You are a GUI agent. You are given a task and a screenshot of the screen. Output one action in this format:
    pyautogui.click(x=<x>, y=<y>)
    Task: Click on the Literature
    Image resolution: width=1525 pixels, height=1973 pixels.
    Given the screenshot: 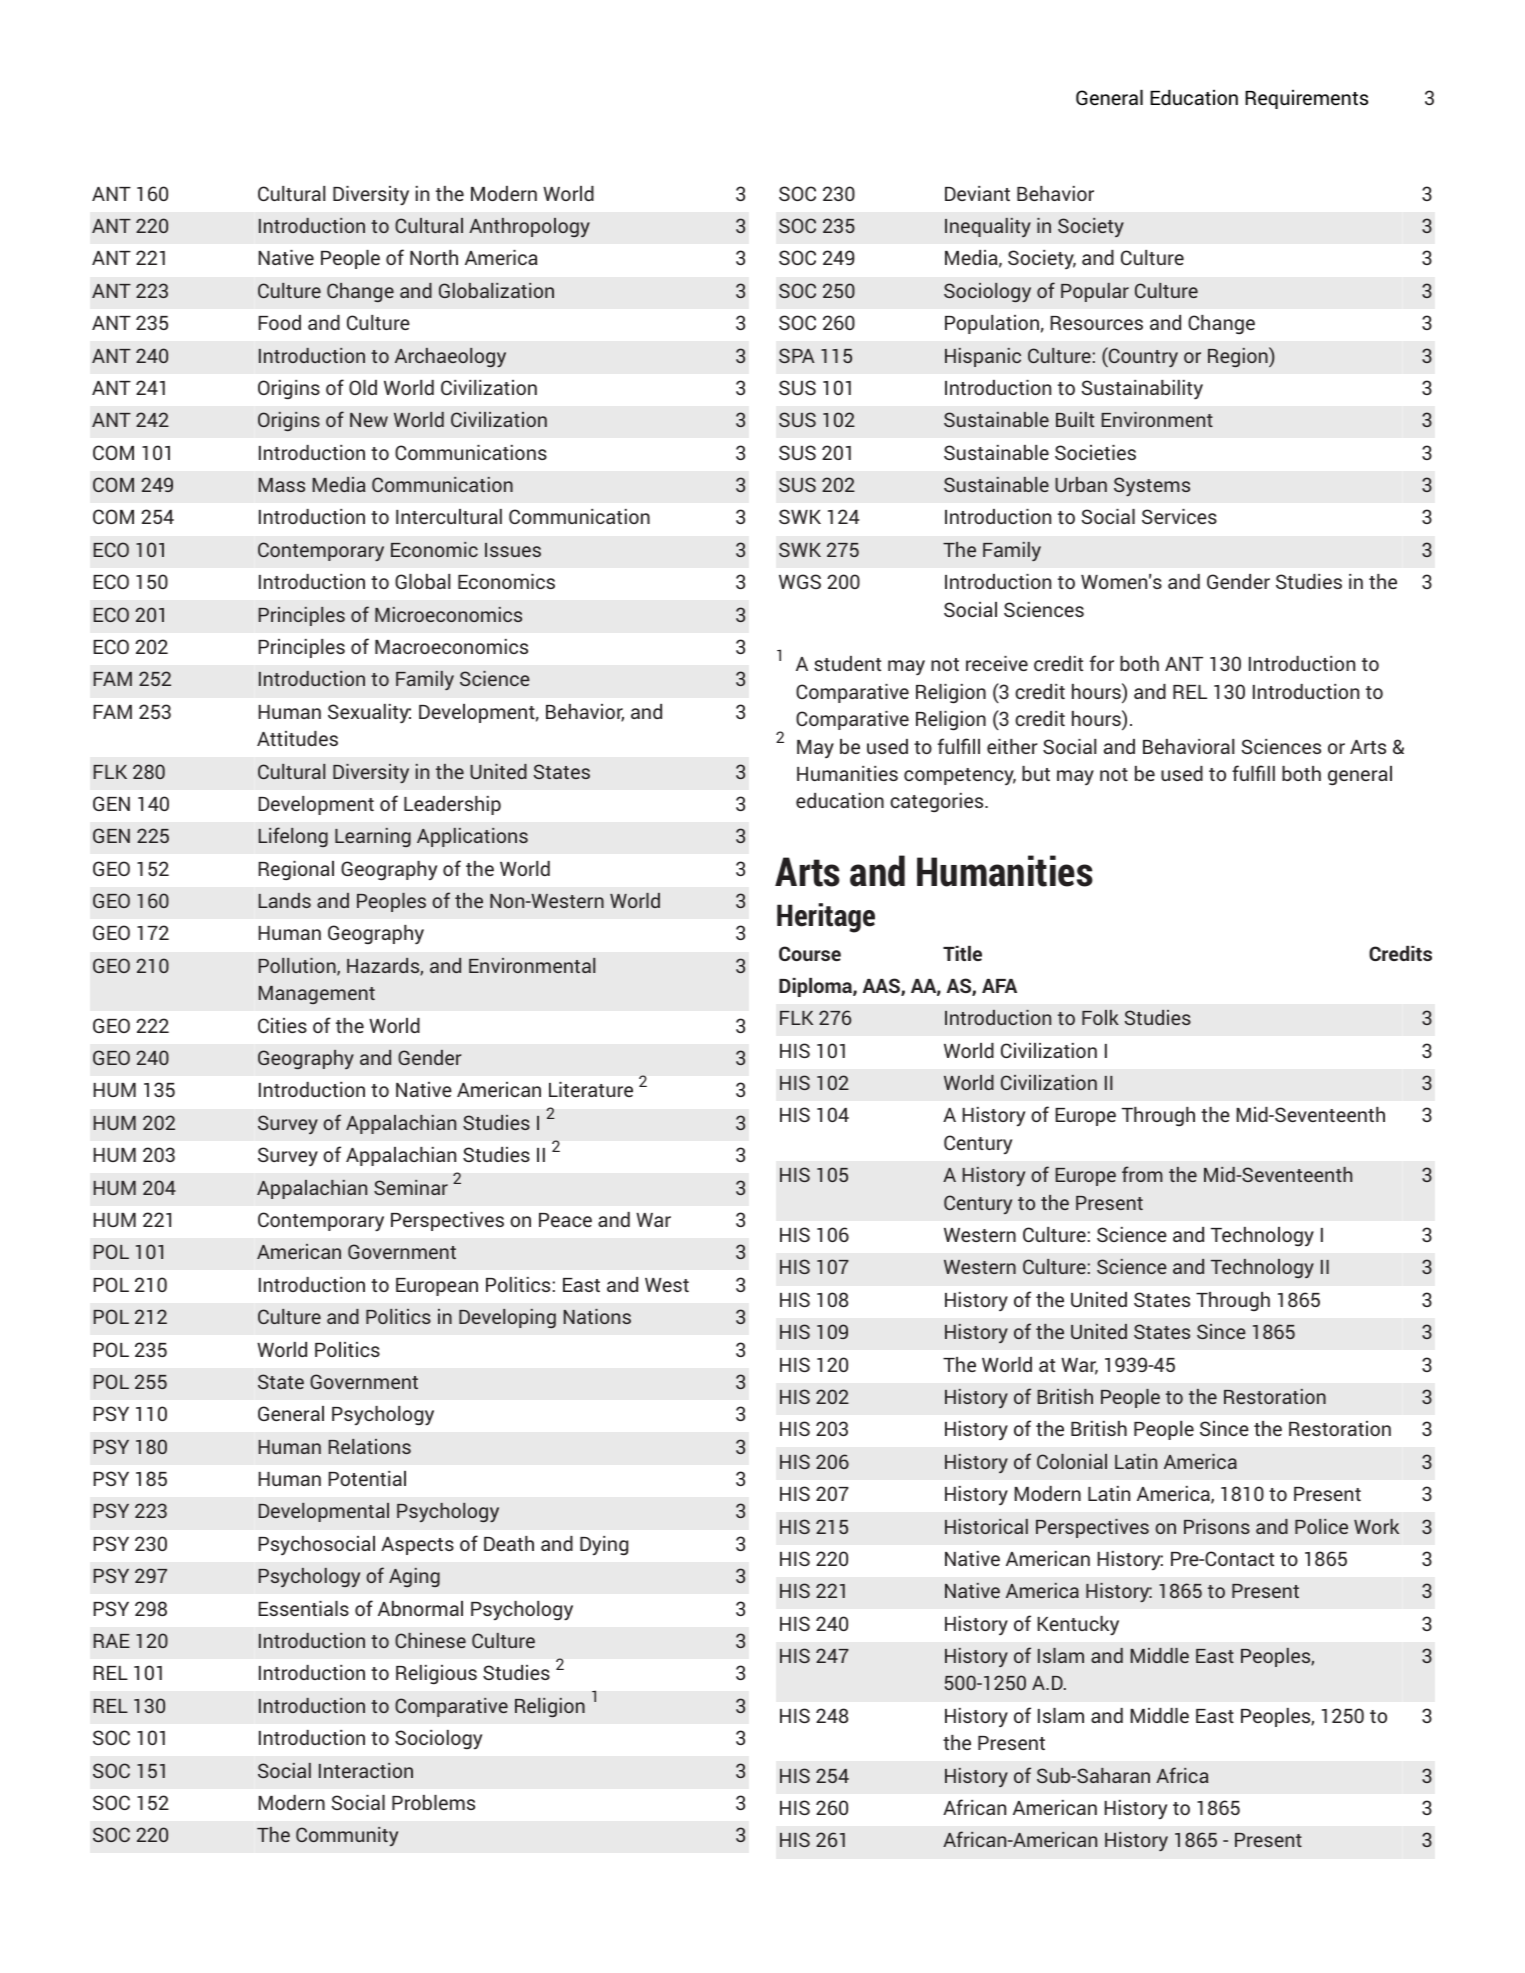 What is the action you would take?
    pyautogui.click(x=591, y=1089)
